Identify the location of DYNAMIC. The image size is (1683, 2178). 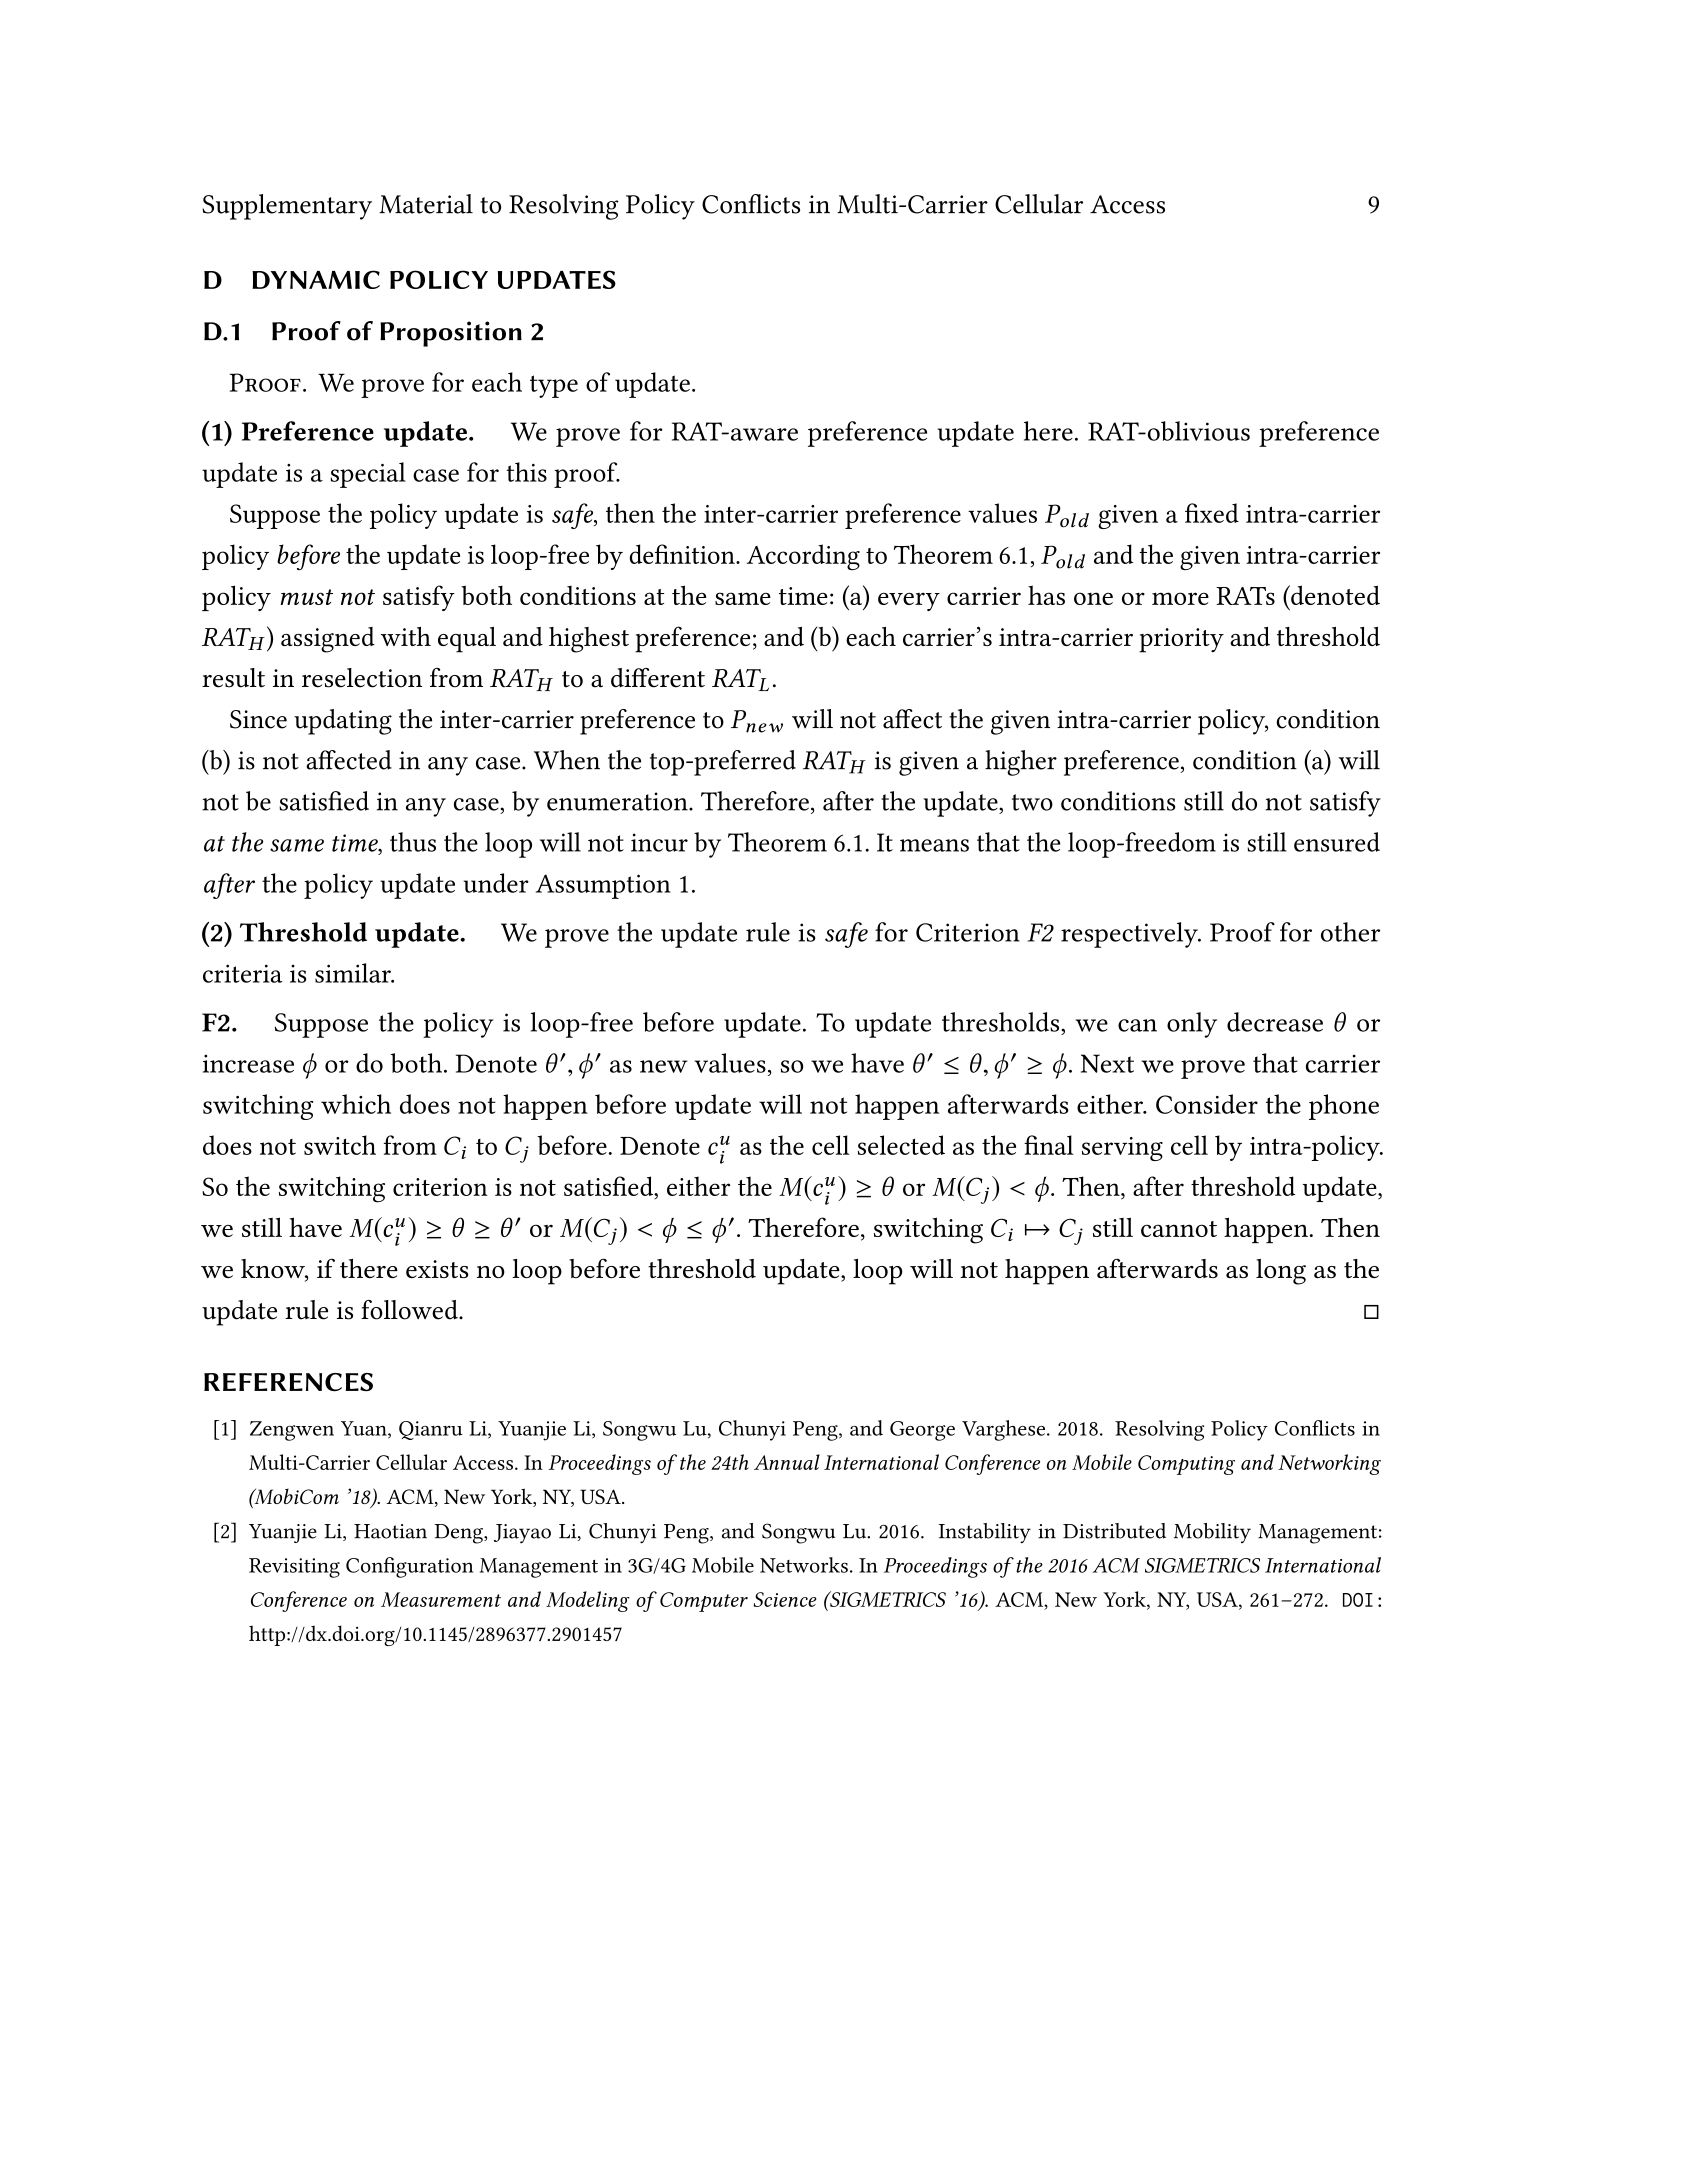
(316, 279).
